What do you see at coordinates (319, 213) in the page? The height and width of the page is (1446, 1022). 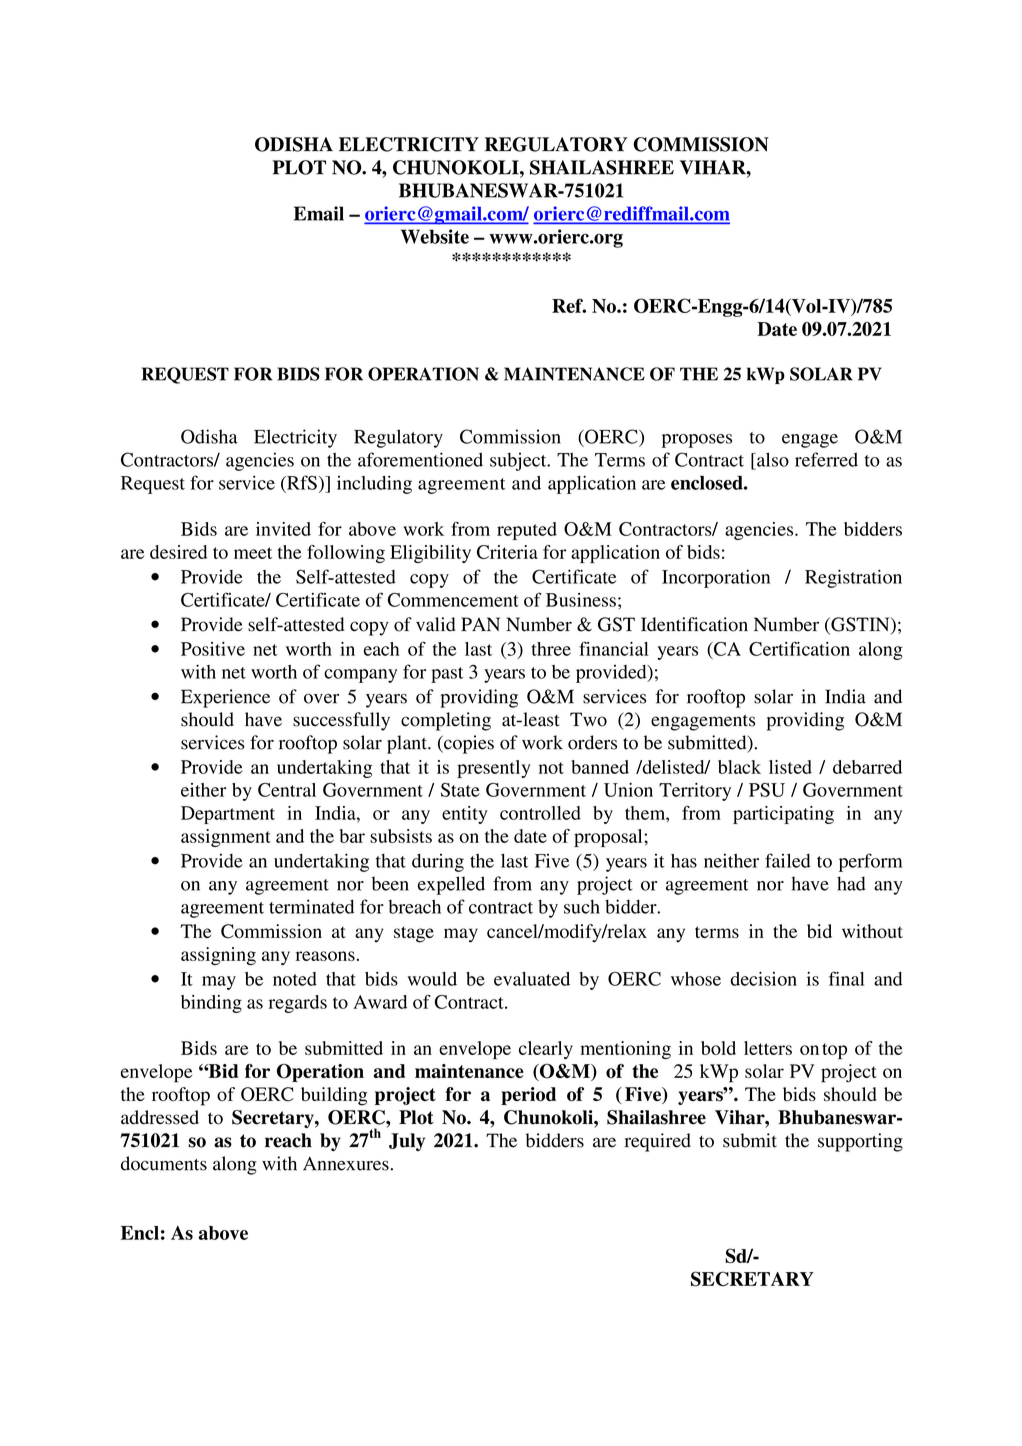 I see `Email` at bounding box center [319, 213].
